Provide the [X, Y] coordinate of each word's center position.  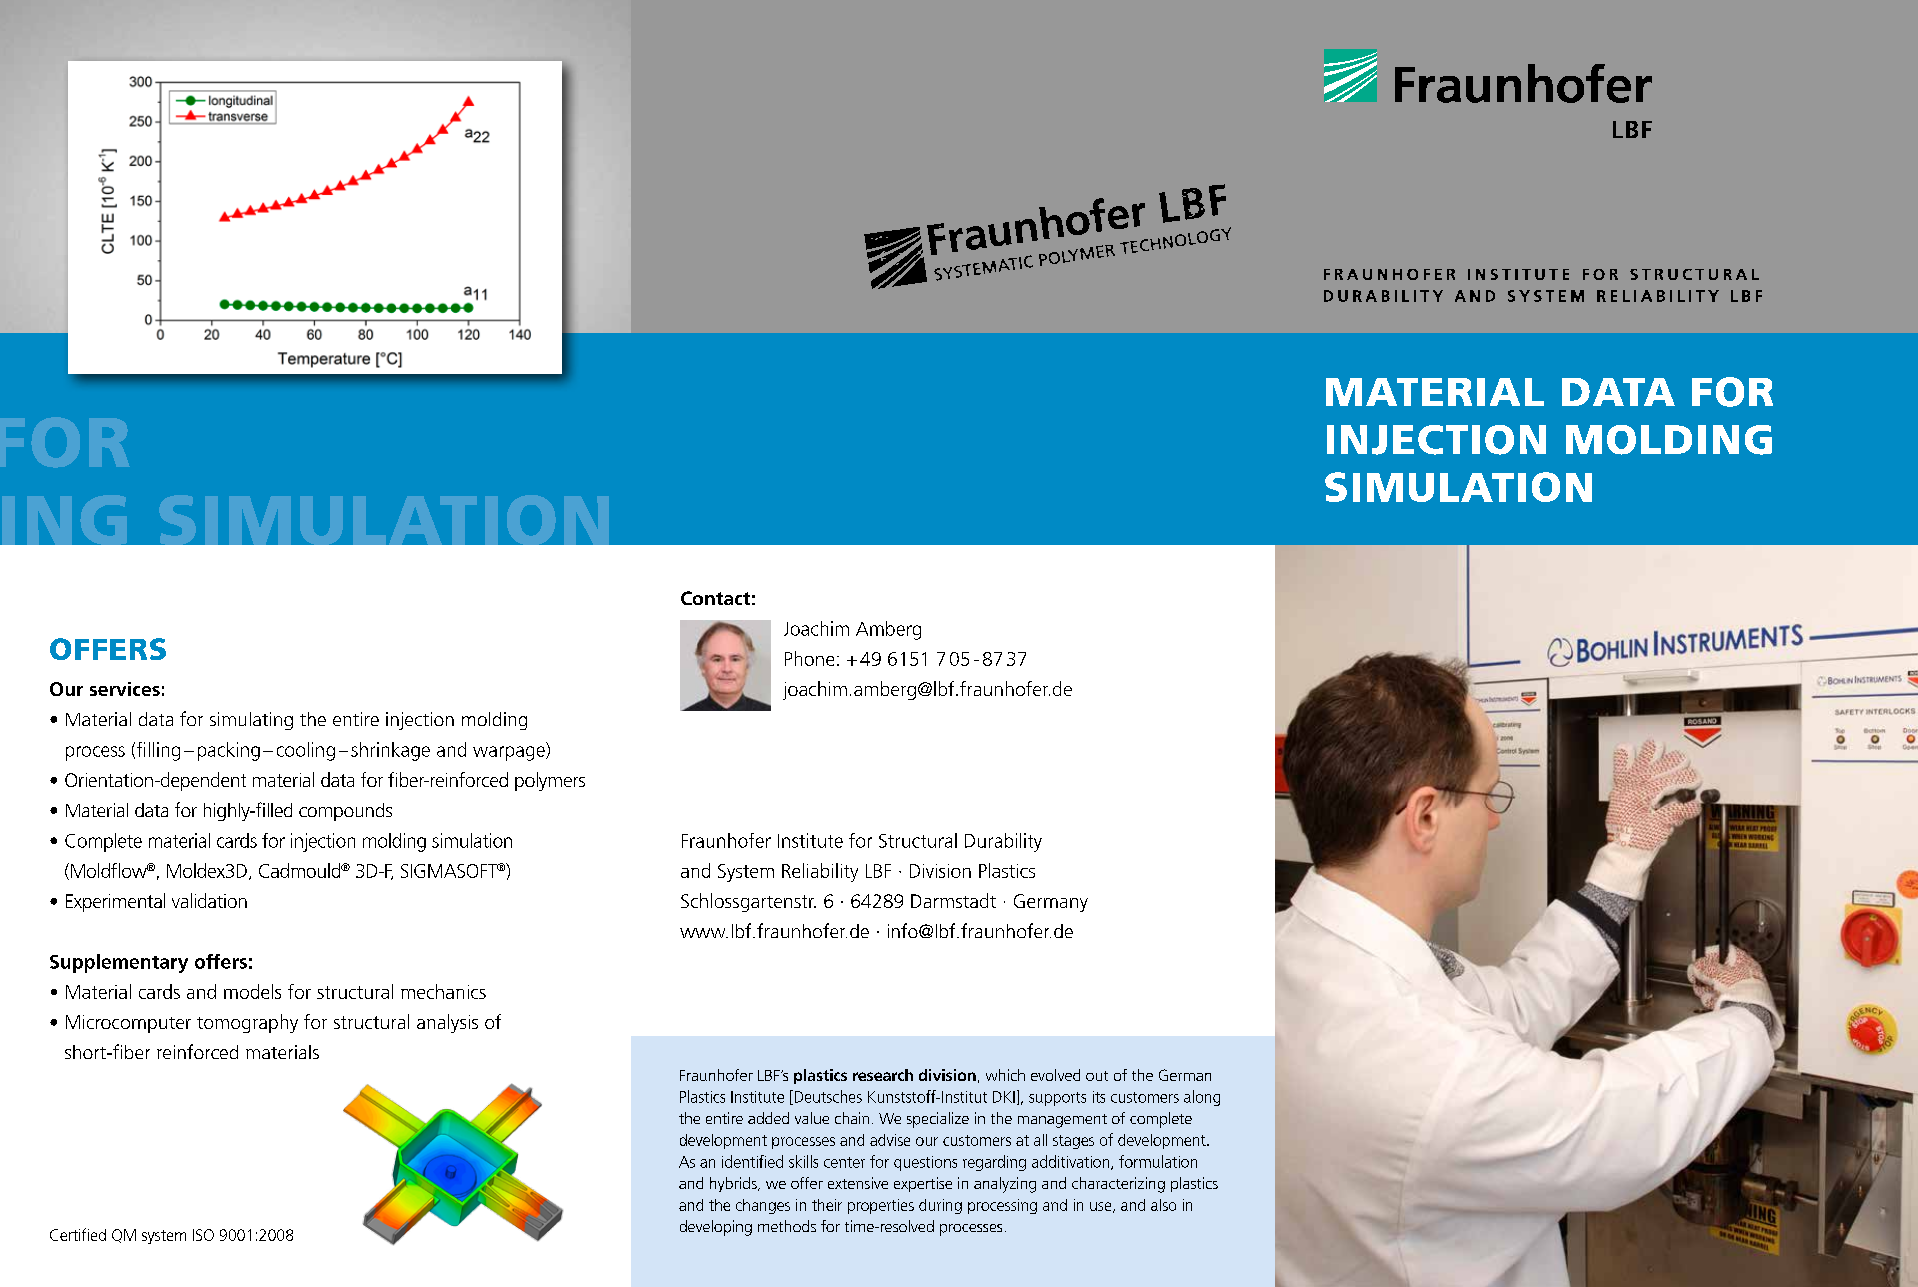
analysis [447, 1023]
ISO [203, 1235]
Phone [809, 658]
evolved [1055, 1075]
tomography [247, 1023]
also [1163, 1205]
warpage [510, 753]
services [125, 689]
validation [209, 900]
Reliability [820, 872]
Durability [1003, 842]
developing [716, 1228]
